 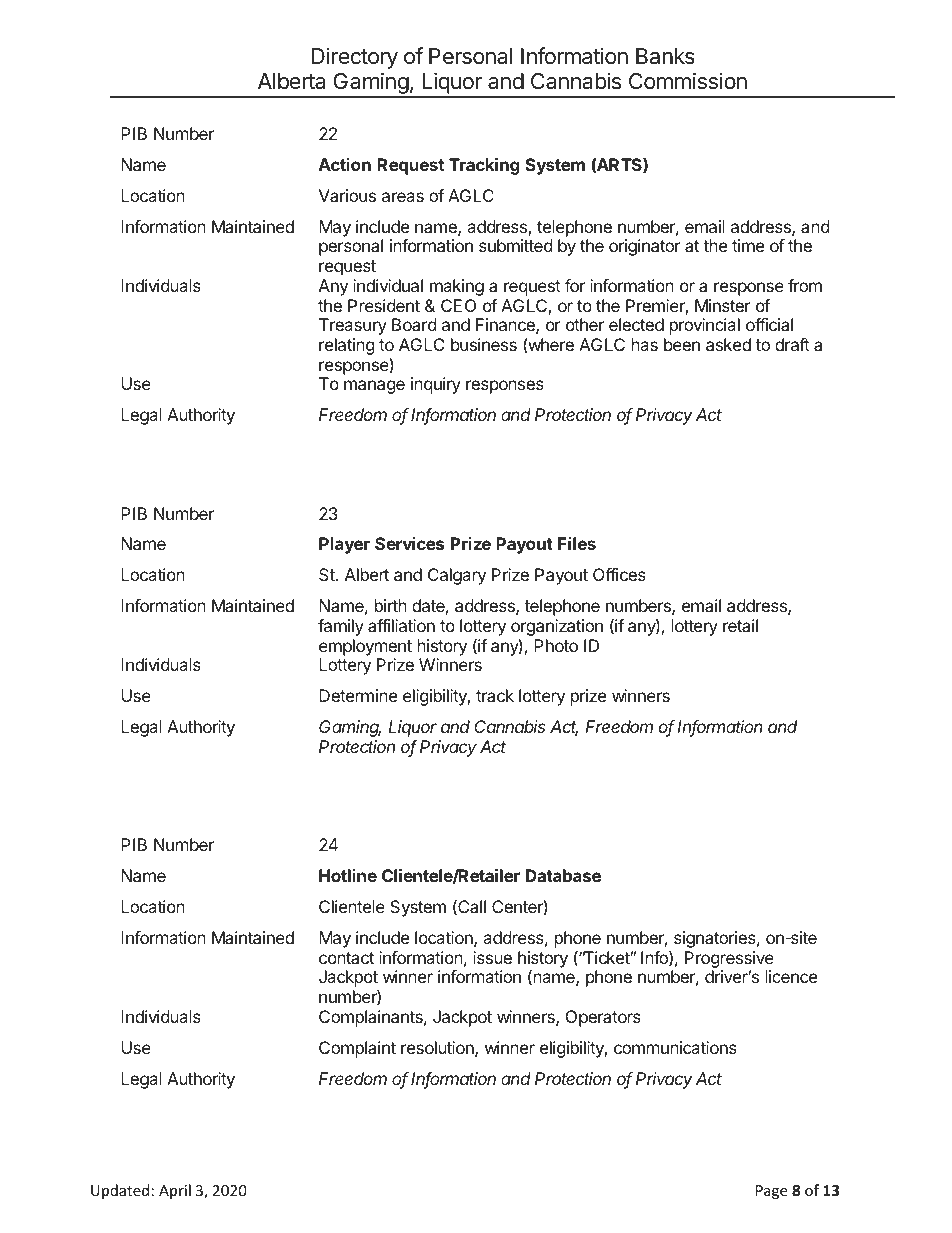 What do you see at coordinates (403, 197) in the document?
I see `areas` at bounding box center [403, 197].
